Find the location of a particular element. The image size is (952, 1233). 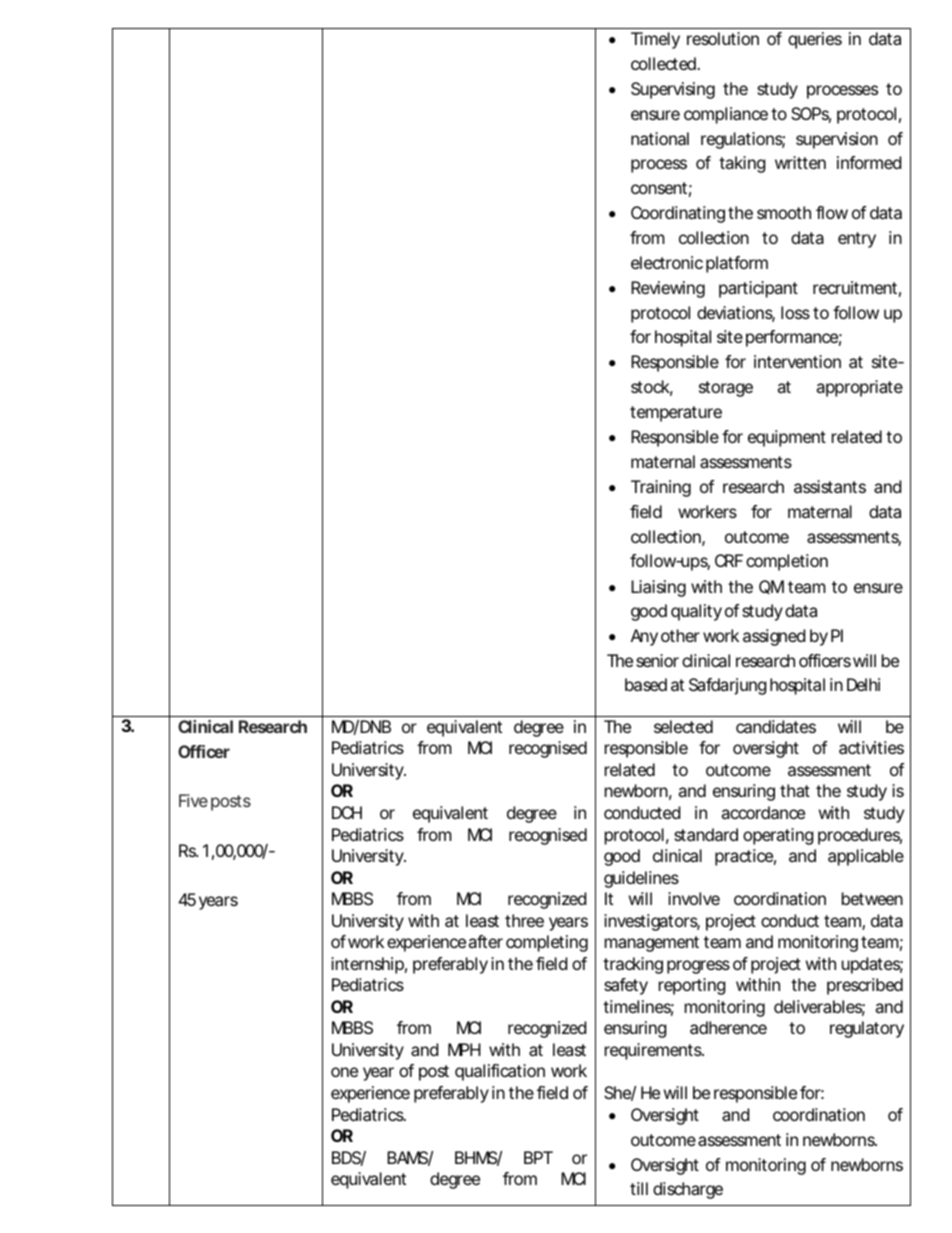

Five is located at coordinates (193, 800).
